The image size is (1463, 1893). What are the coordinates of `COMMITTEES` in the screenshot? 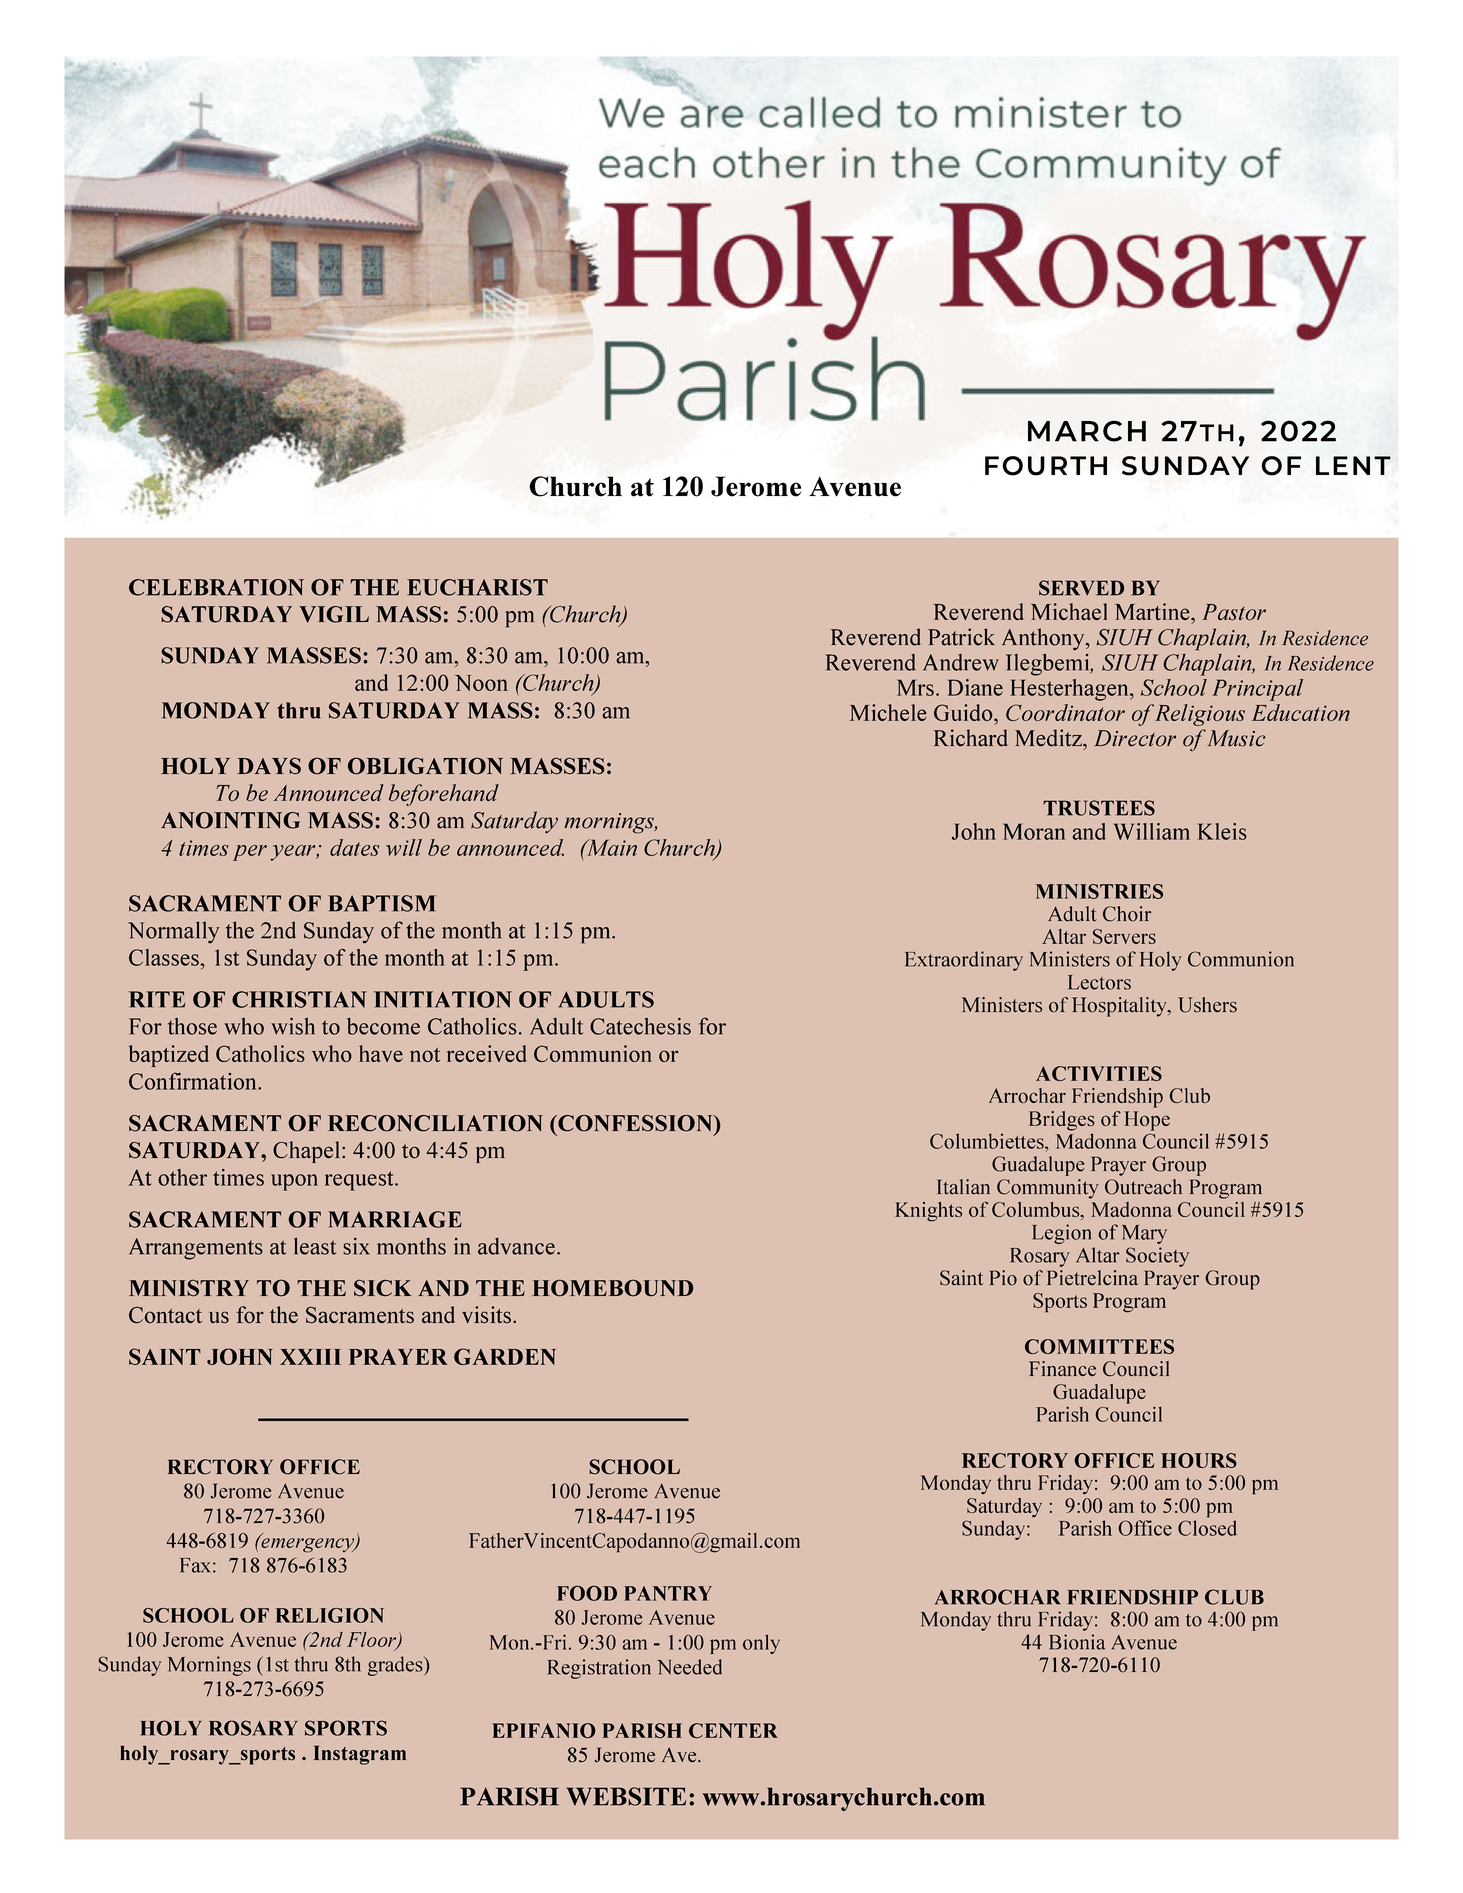 It's located at (1099, 1346).
